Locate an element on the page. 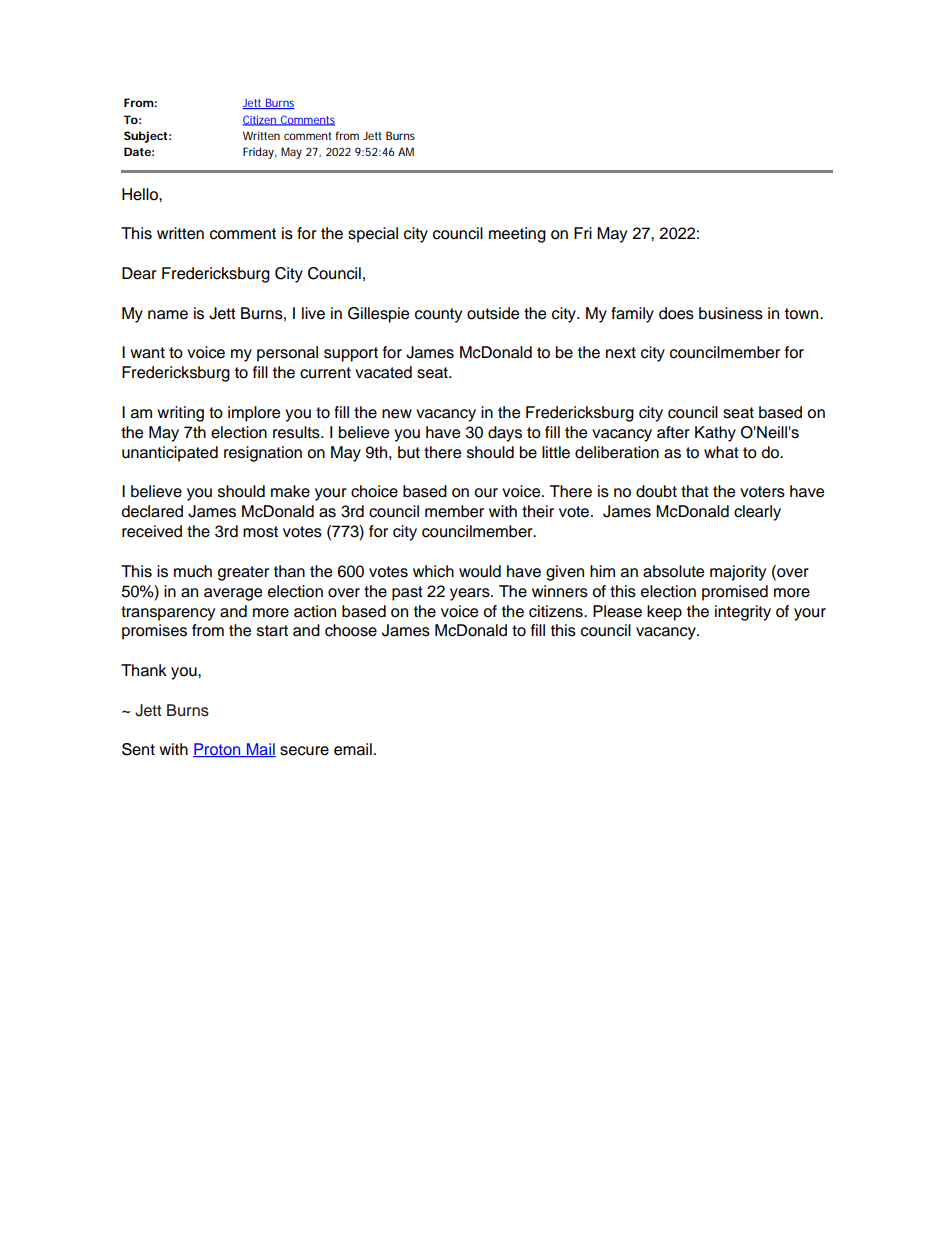  business is located at coordinates (731, 313).
